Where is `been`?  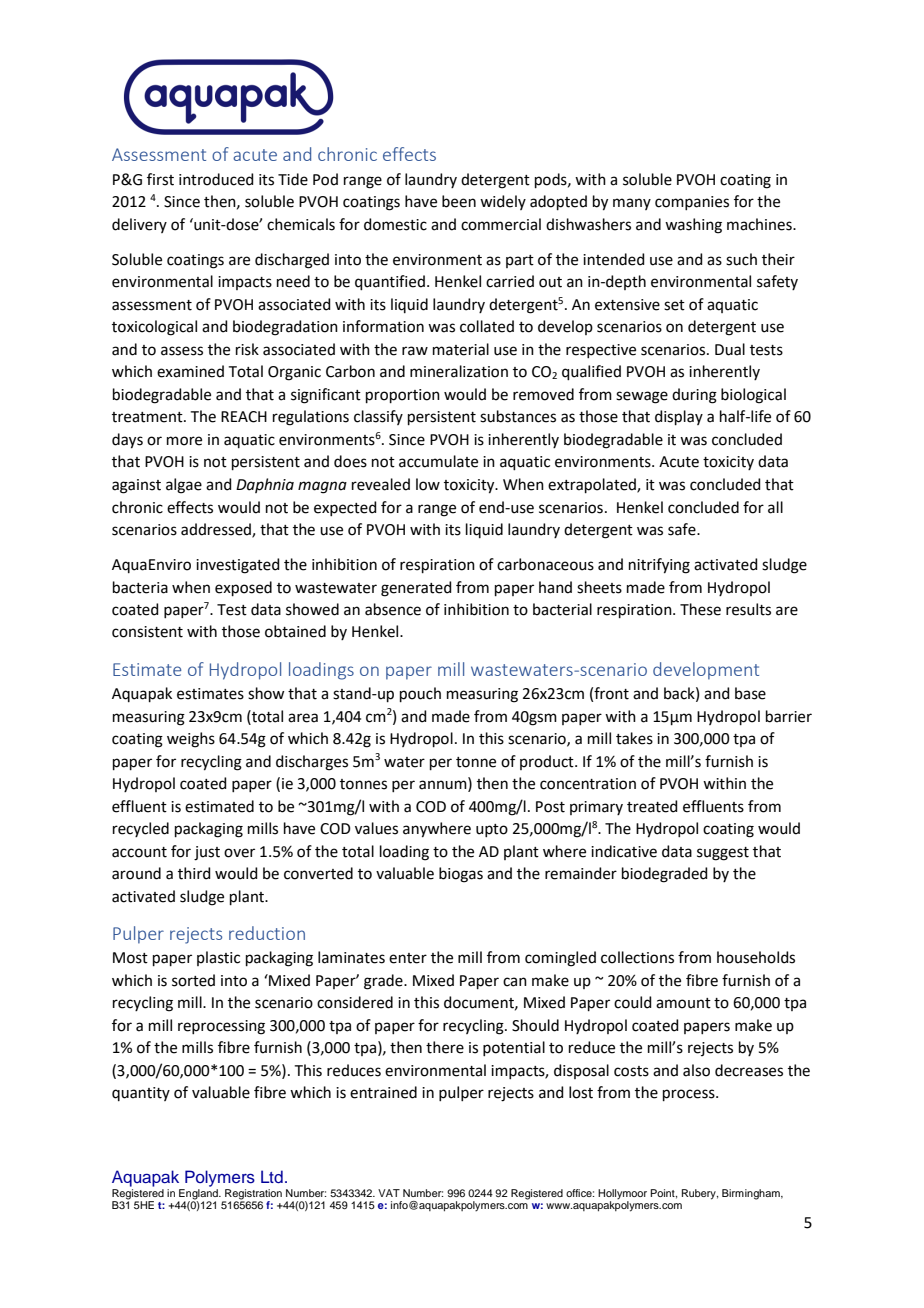
been is located at coordinates (459, 201).
